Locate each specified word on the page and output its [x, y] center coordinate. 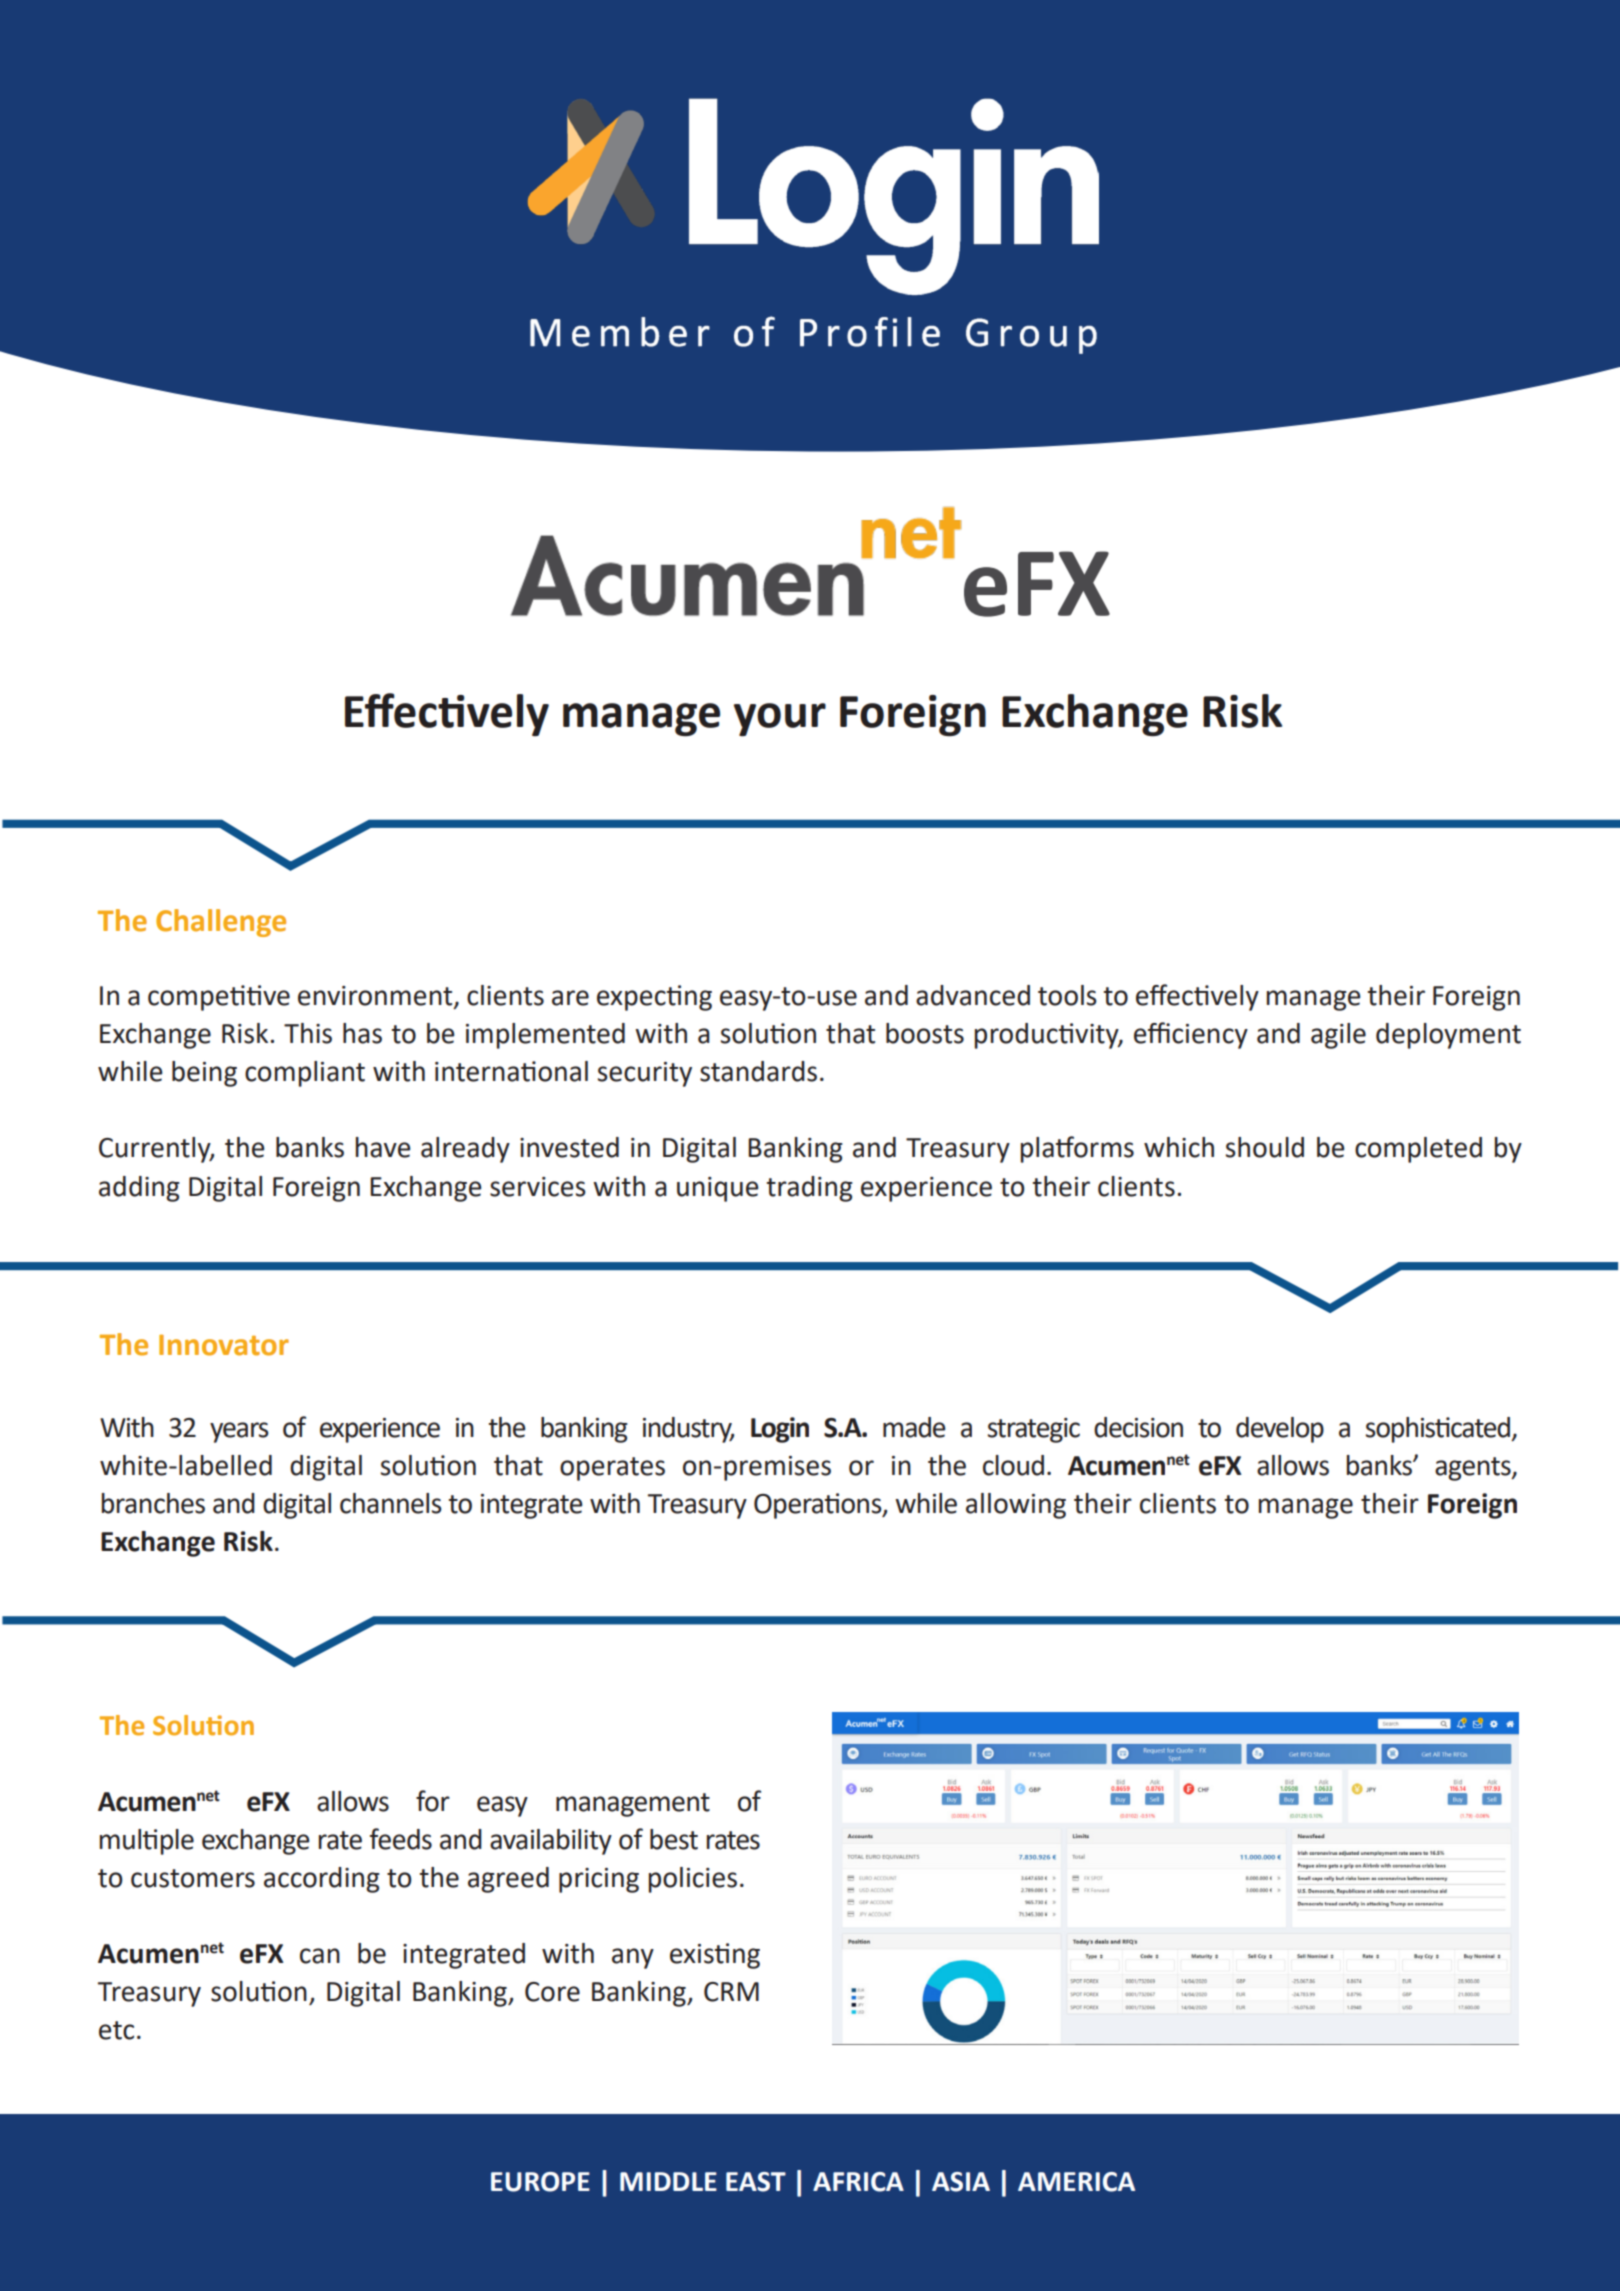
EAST [756, 2182]
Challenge [221, 923]
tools [1067, 995]
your [780, 719]
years [239, 1432]
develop [1280, 1430]
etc [116, 2030]
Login [780, 1430]
